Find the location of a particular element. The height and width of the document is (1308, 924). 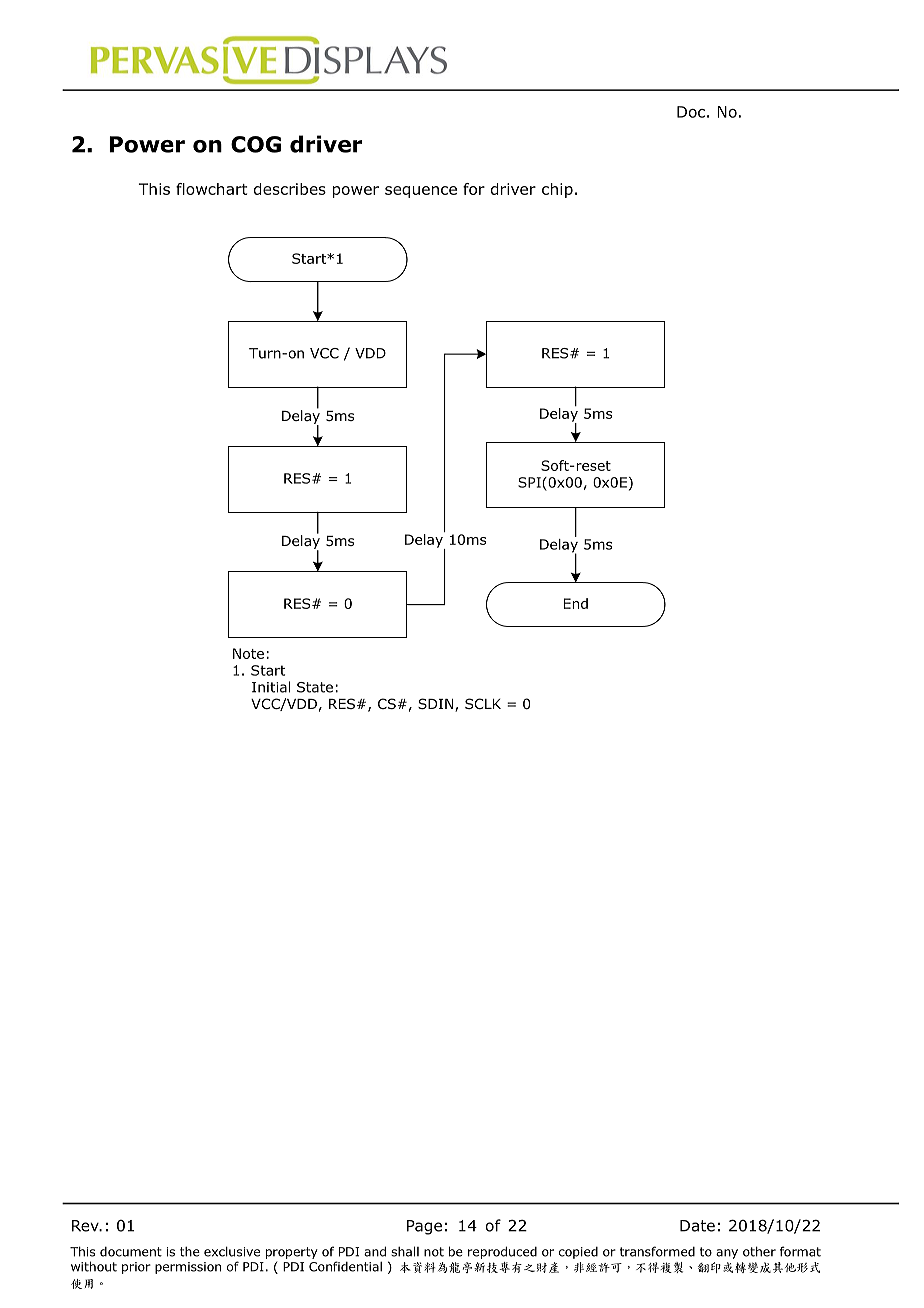

permission is located at coordinates (188, 1268).
